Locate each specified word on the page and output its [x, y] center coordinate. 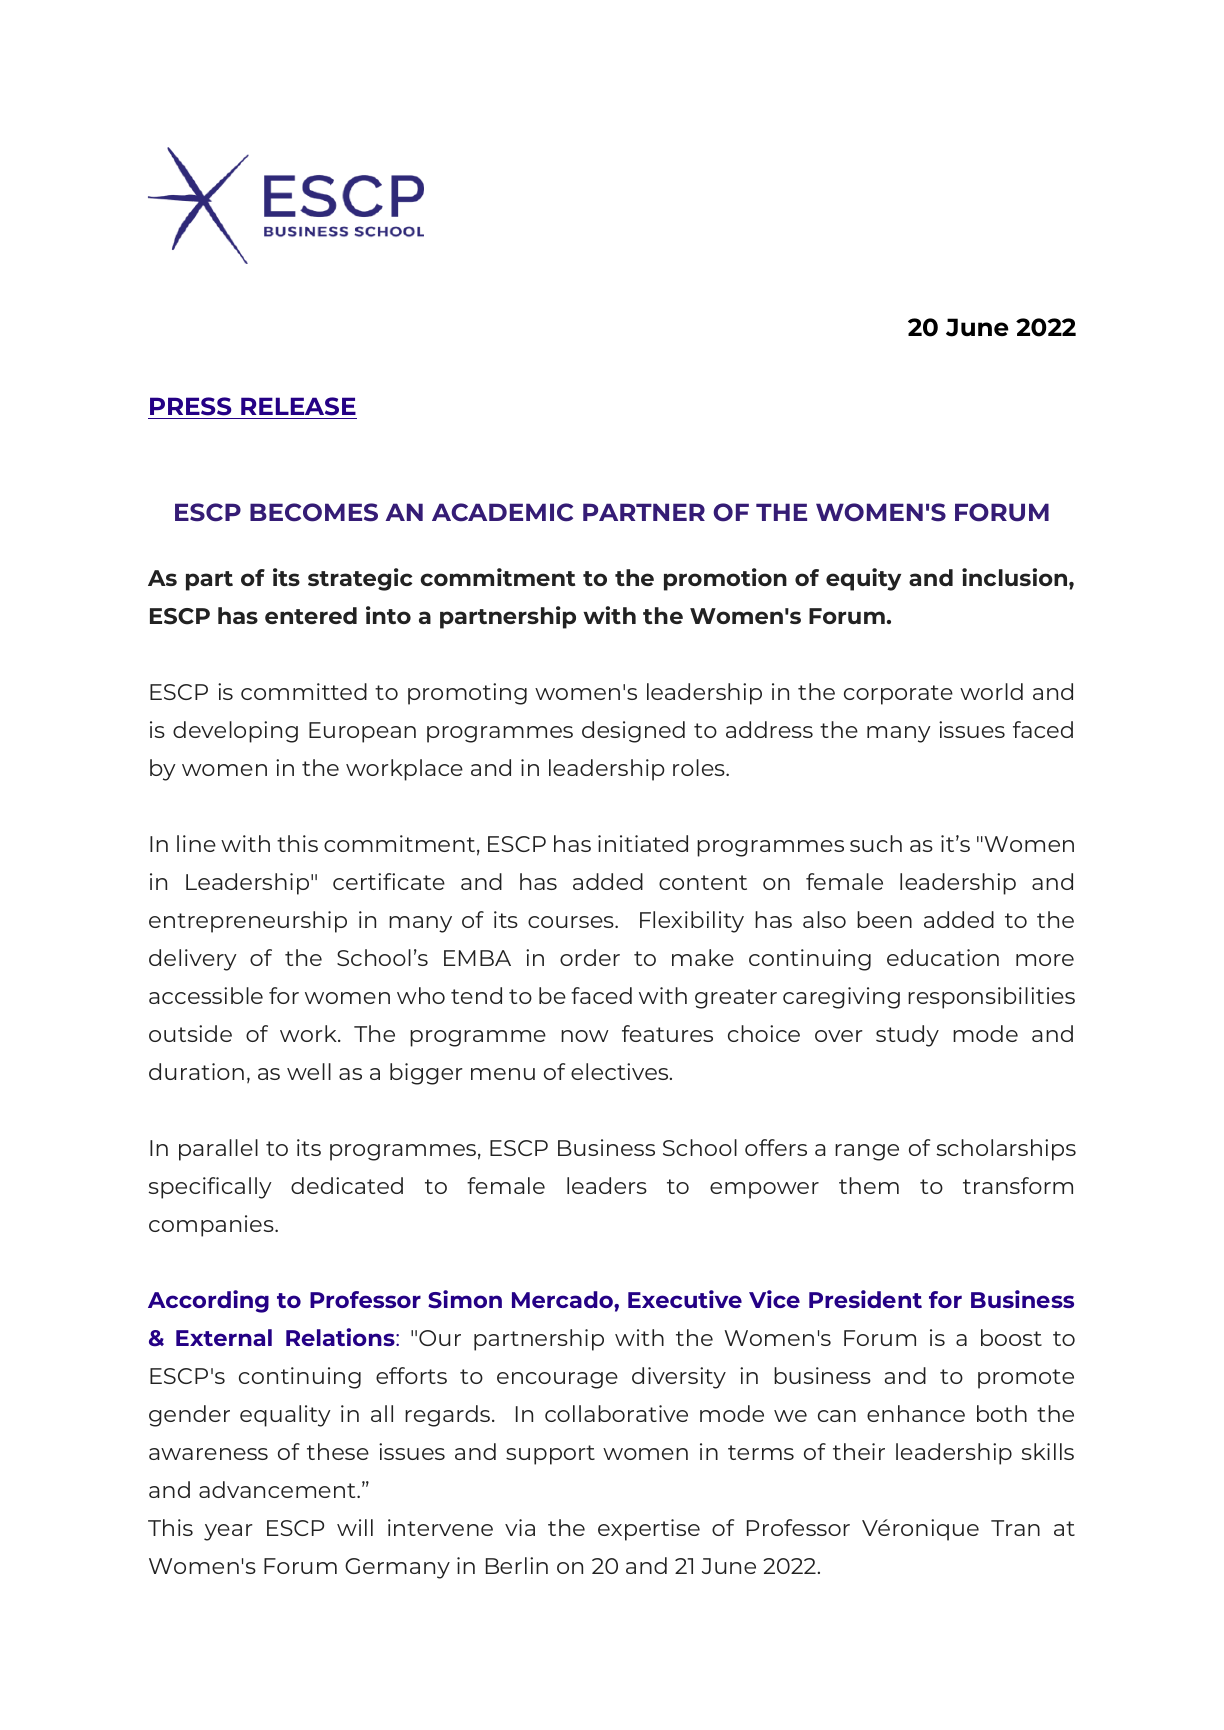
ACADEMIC [502, 512]
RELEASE [298, 408]
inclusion [1016, 577]
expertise [649, 1530]
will [355, 1527]
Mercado [563, 1299]
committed [304, 691]
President [865, 1299]
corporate [898, 695]
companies [212, 1226]
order [590, 957]
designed [633, 732]
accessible [206, 995]
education [943, 957]
